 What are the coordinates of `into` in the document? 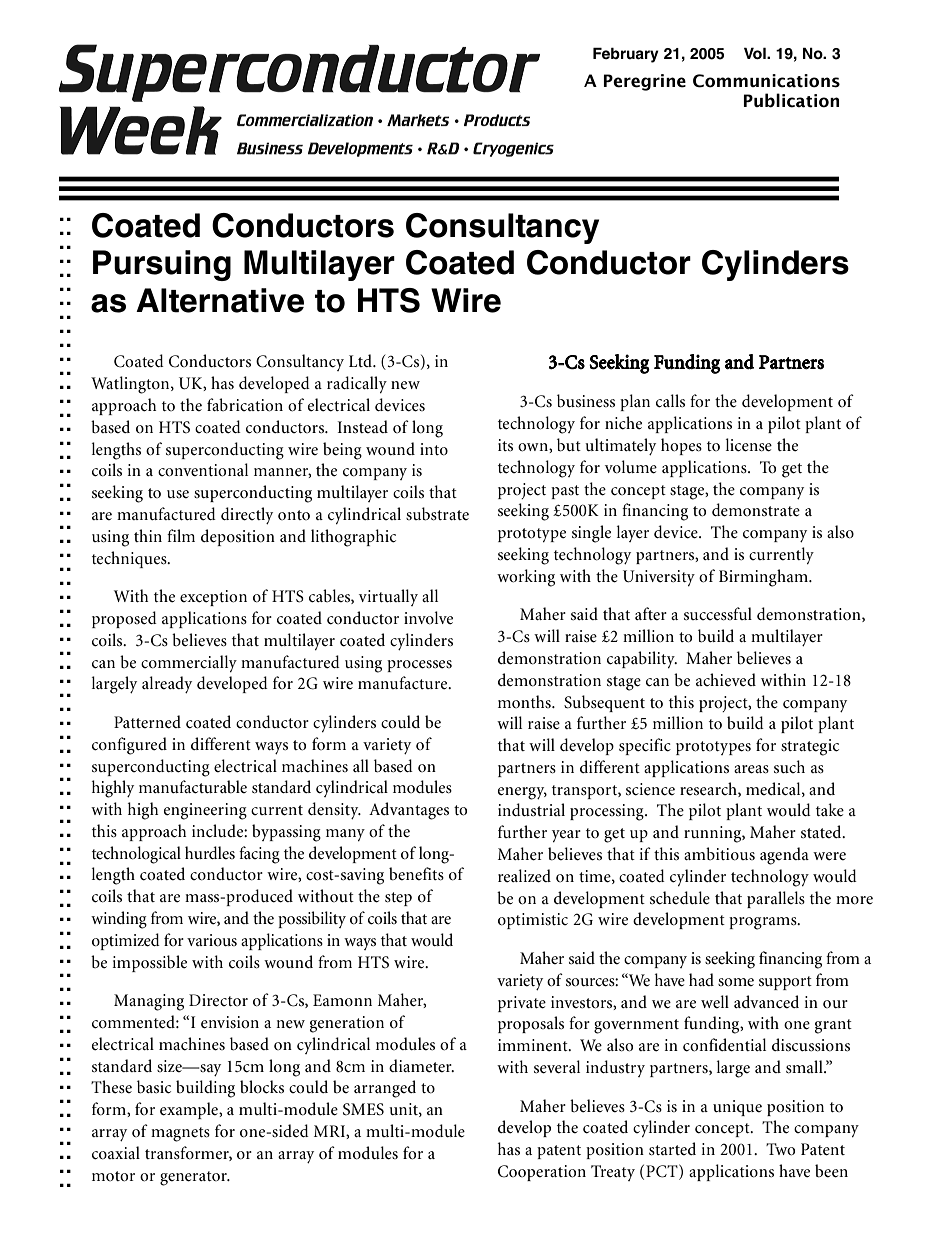 It's located at (434, 449).
